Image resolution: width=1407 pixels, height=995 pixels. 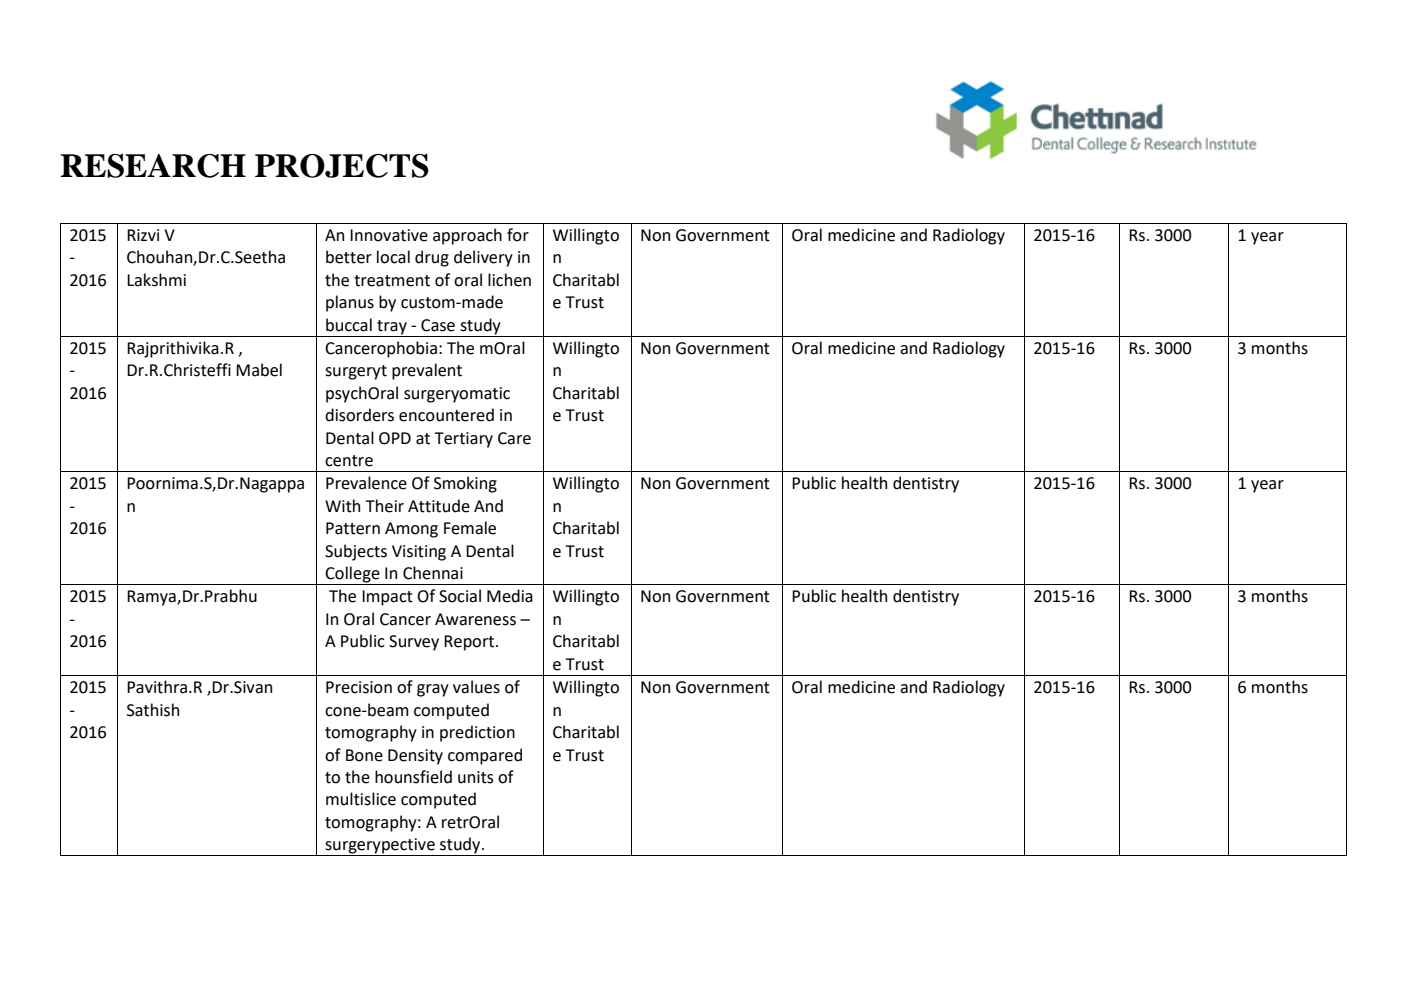 I want to click on approach, so click(x=467, y=236).
